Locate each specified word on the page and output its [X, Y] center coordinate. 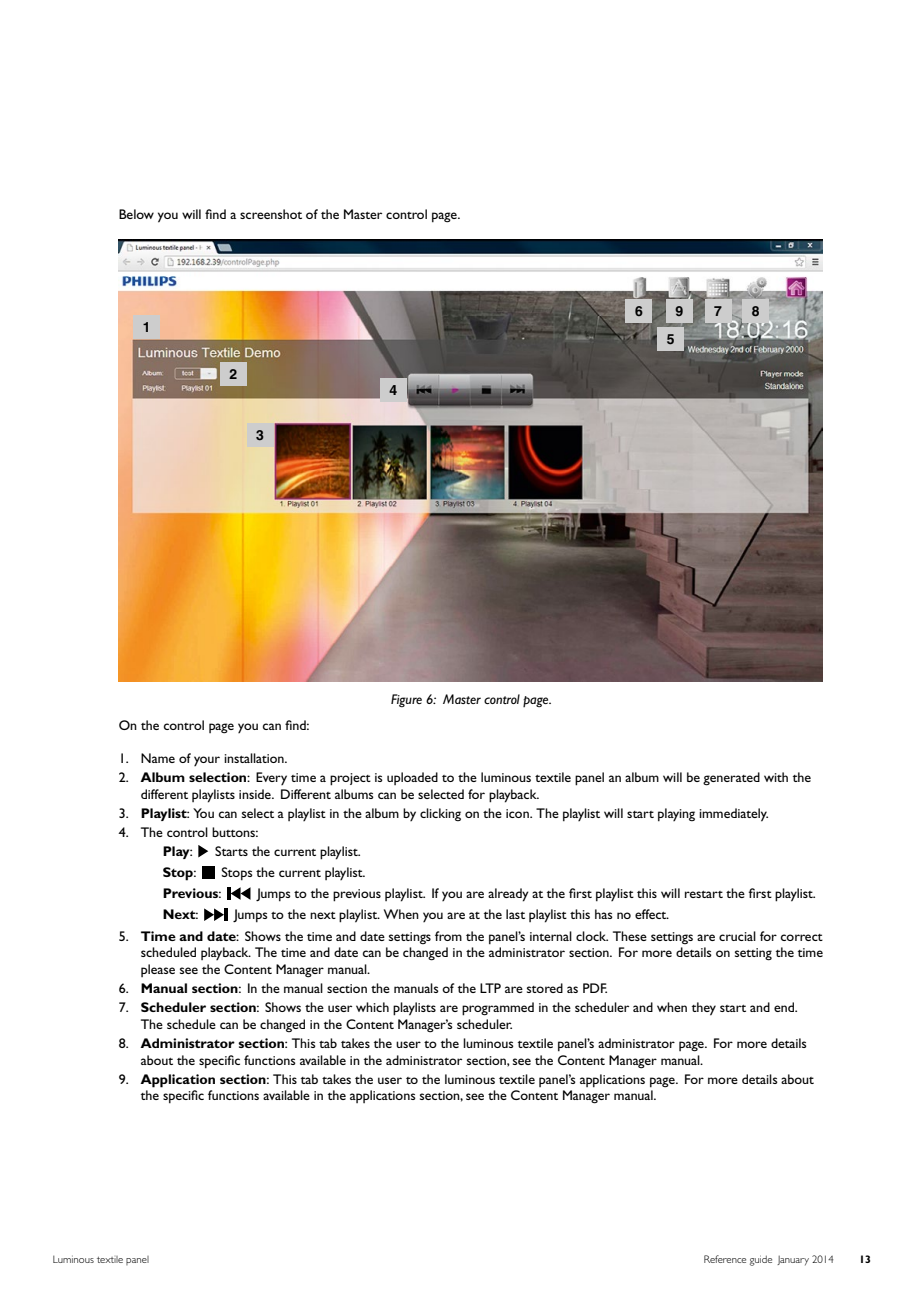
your [207, 761]
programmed [498, 1009]
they [704, 1009]
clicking [440, 814]
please [158, 970]
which [372, 1007]
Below [136, 214]
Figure [406, 700]
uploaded [412, 778]
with [776, 777]
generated [731, 779]
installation [255, 758]
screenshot [271, 214]
